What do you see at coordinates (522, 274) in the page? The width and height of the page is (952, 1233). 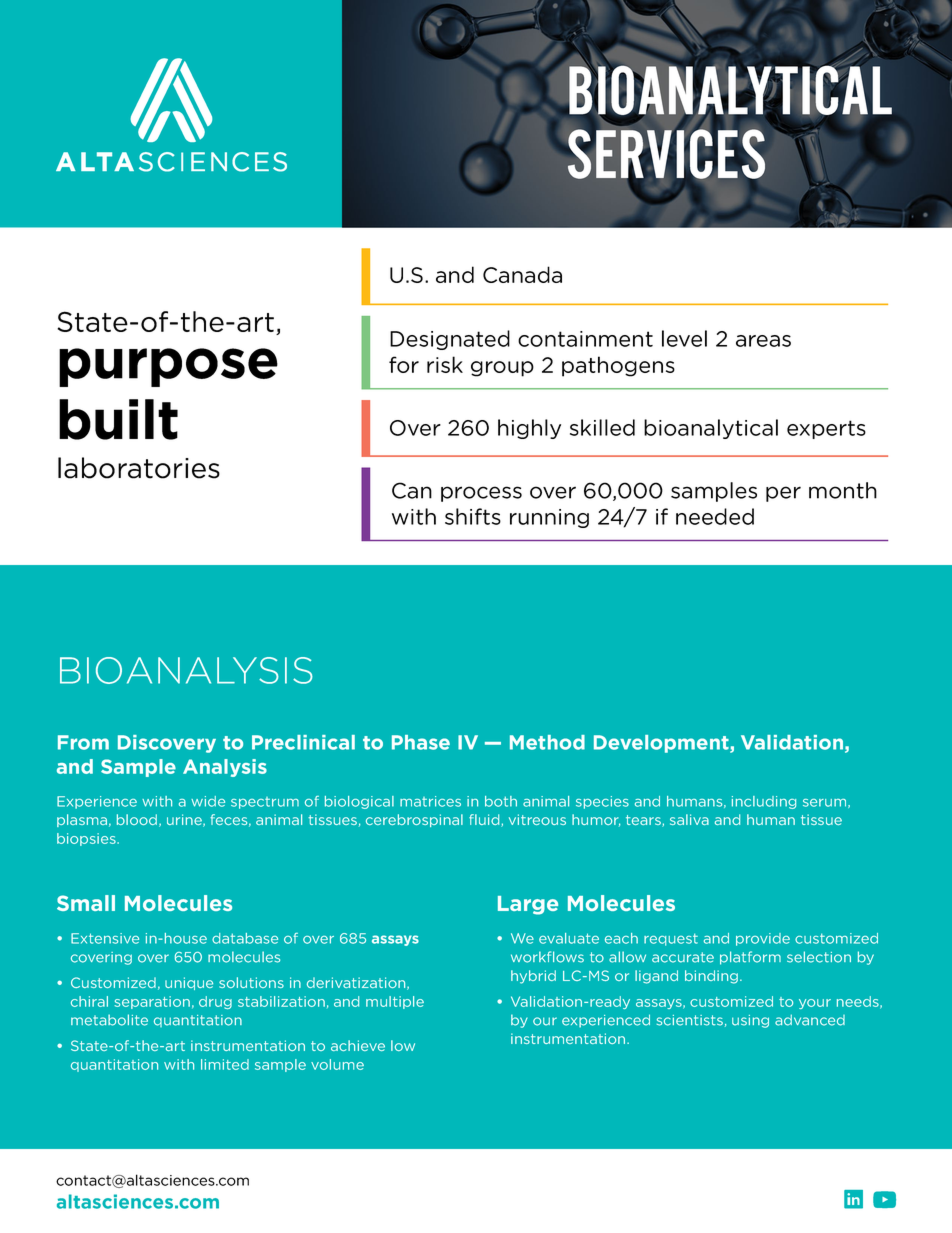 I see `Canada` at bounding box center [522, 274].
